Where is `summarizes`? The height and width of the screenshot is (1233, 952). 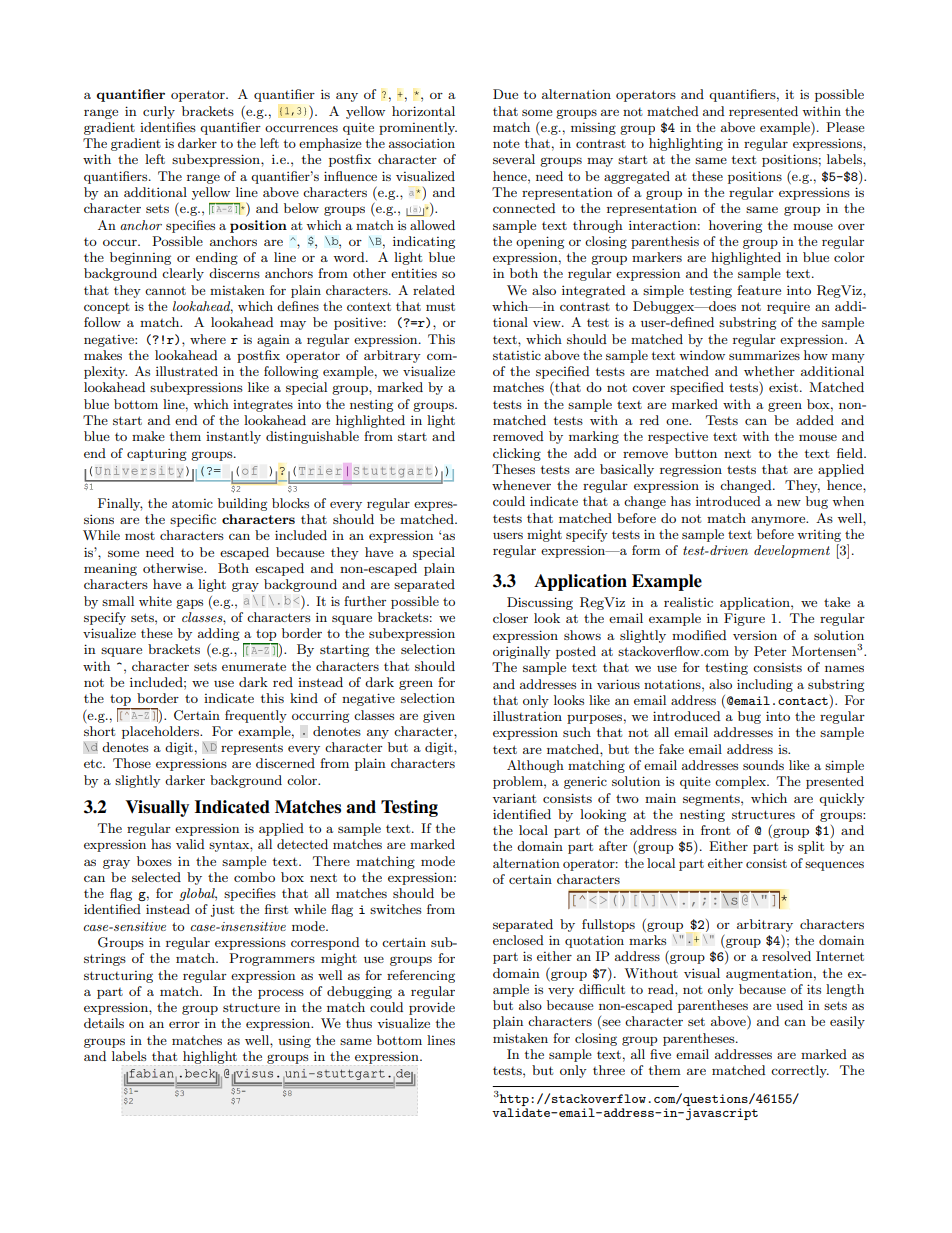 summarizes is located at coordinates (764, 355).
